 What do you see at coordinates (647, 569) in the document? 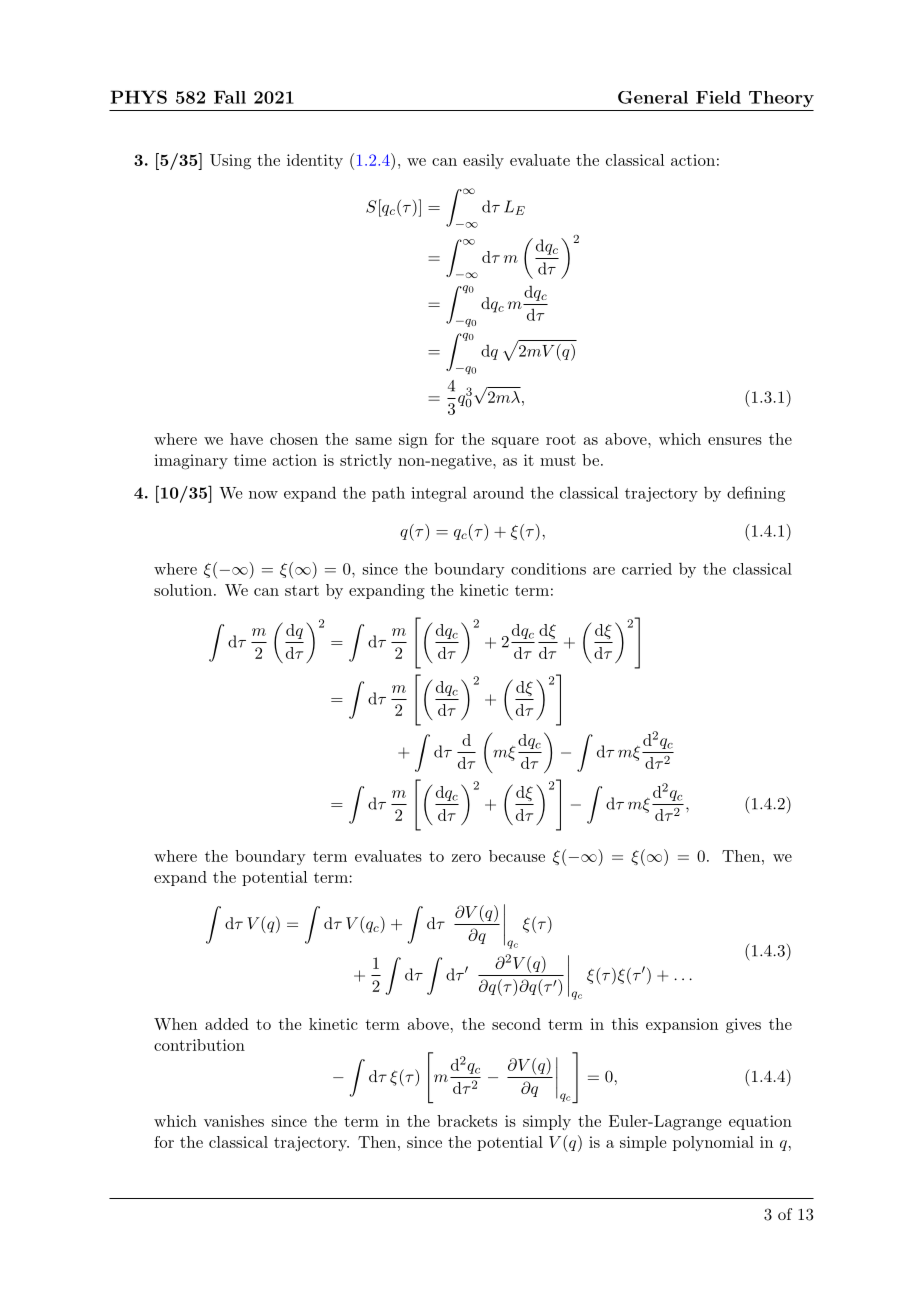
I see `carried` at bounding box center [647, 569].
